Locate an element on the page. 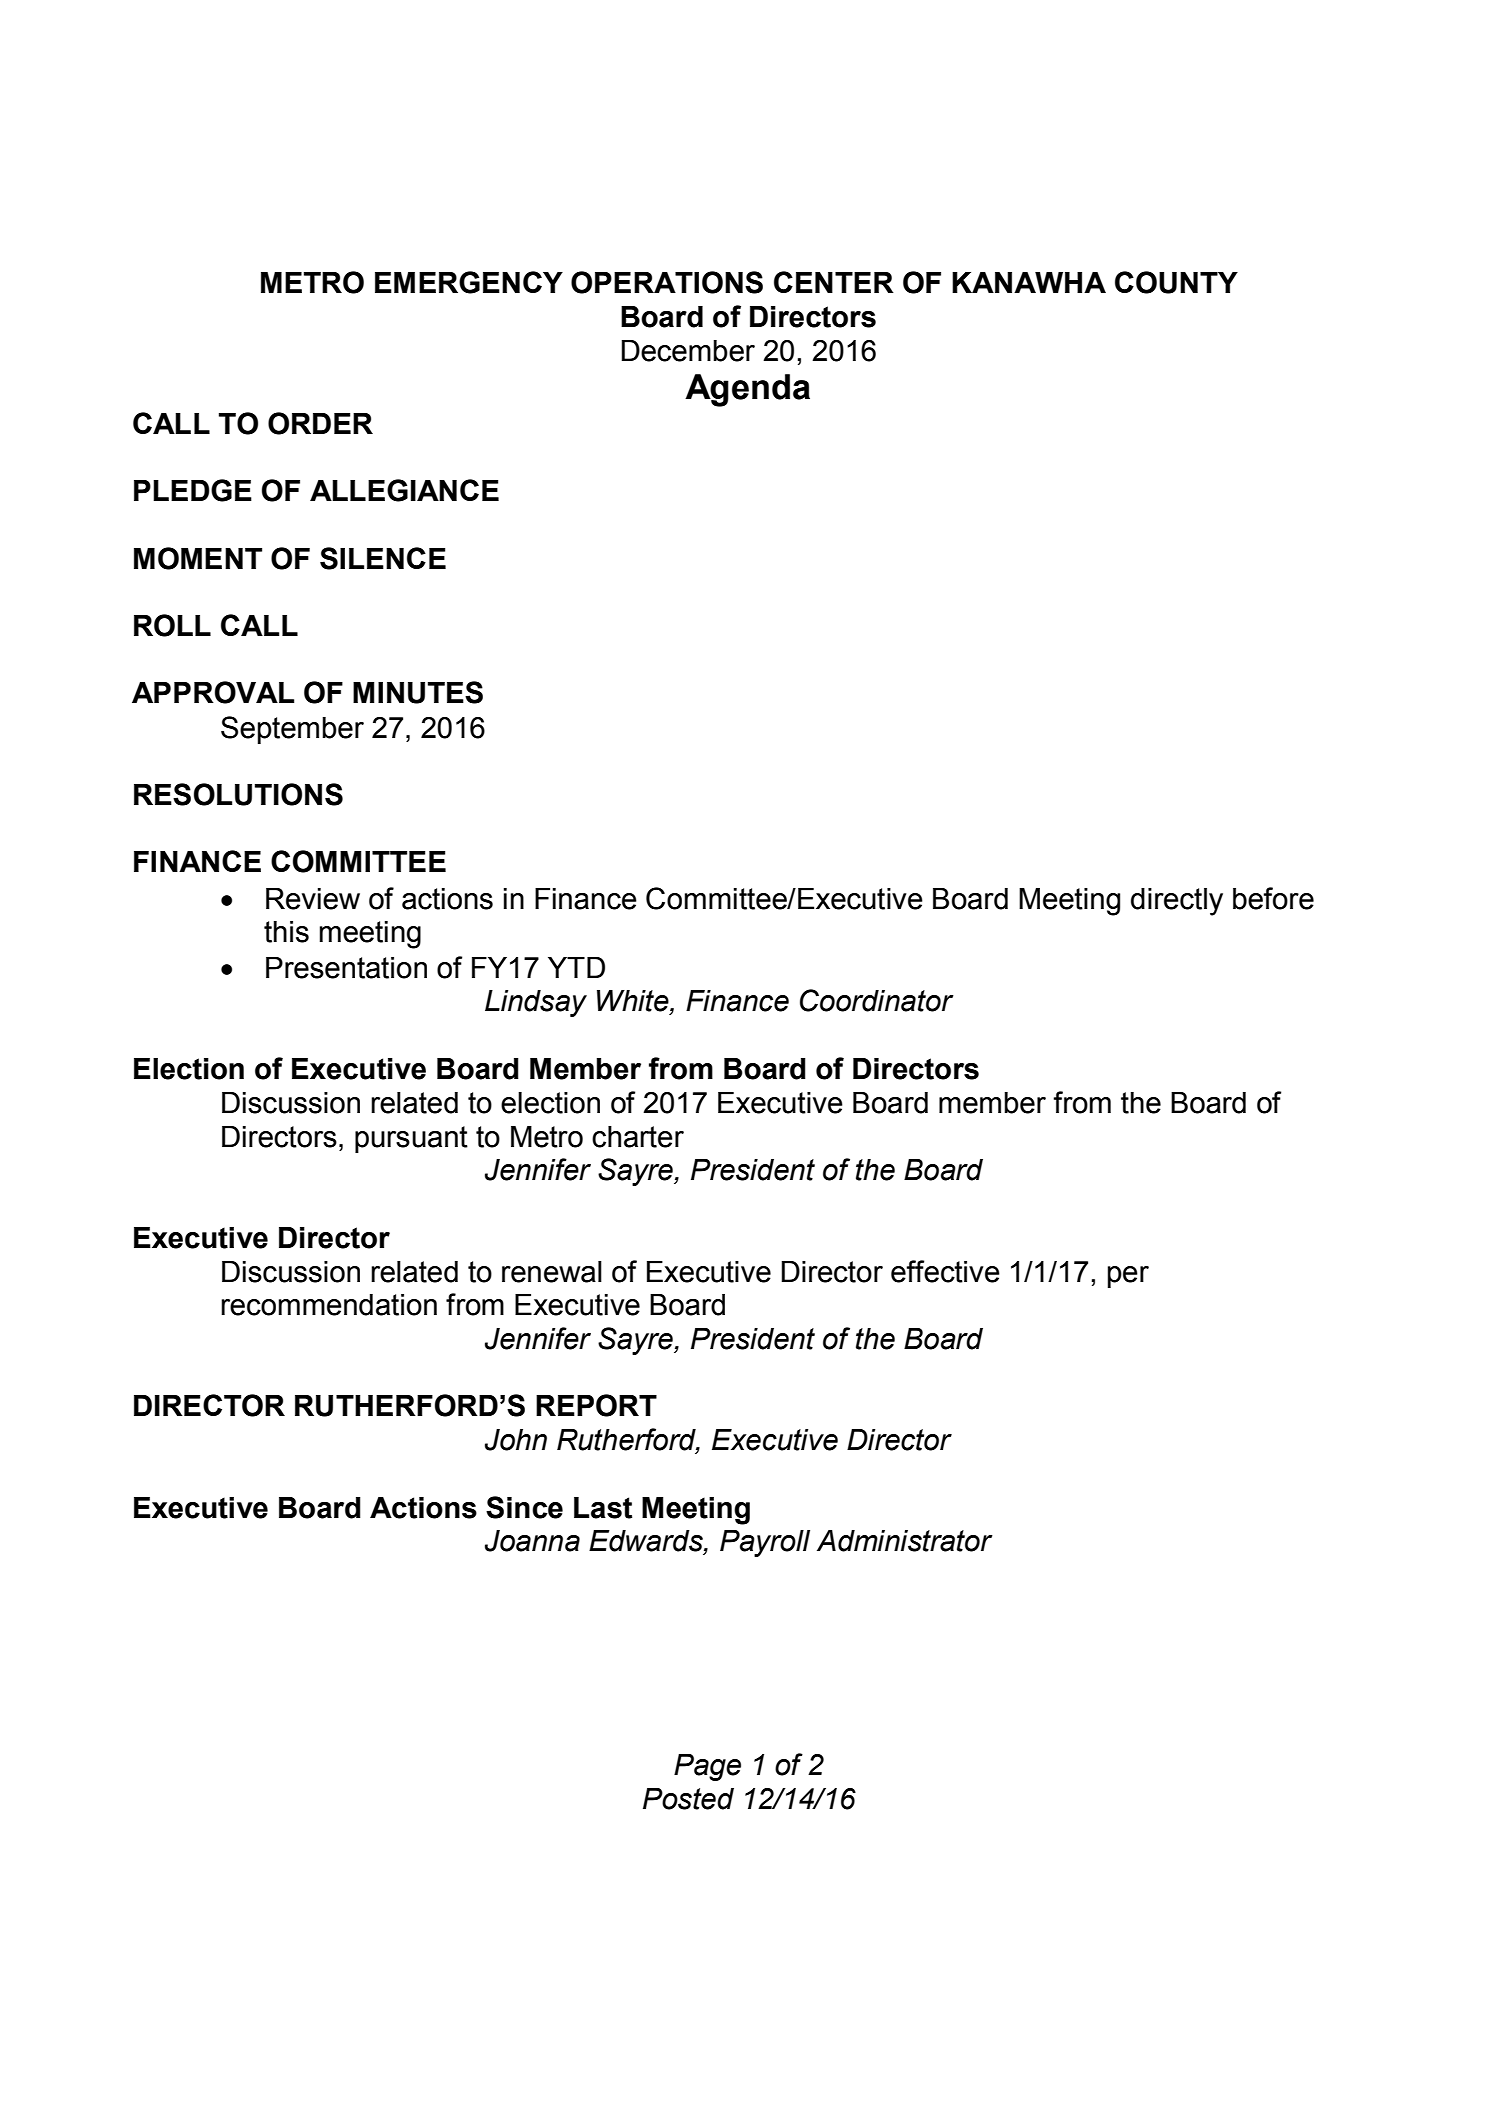  December is located at coordinates (688, 351).
